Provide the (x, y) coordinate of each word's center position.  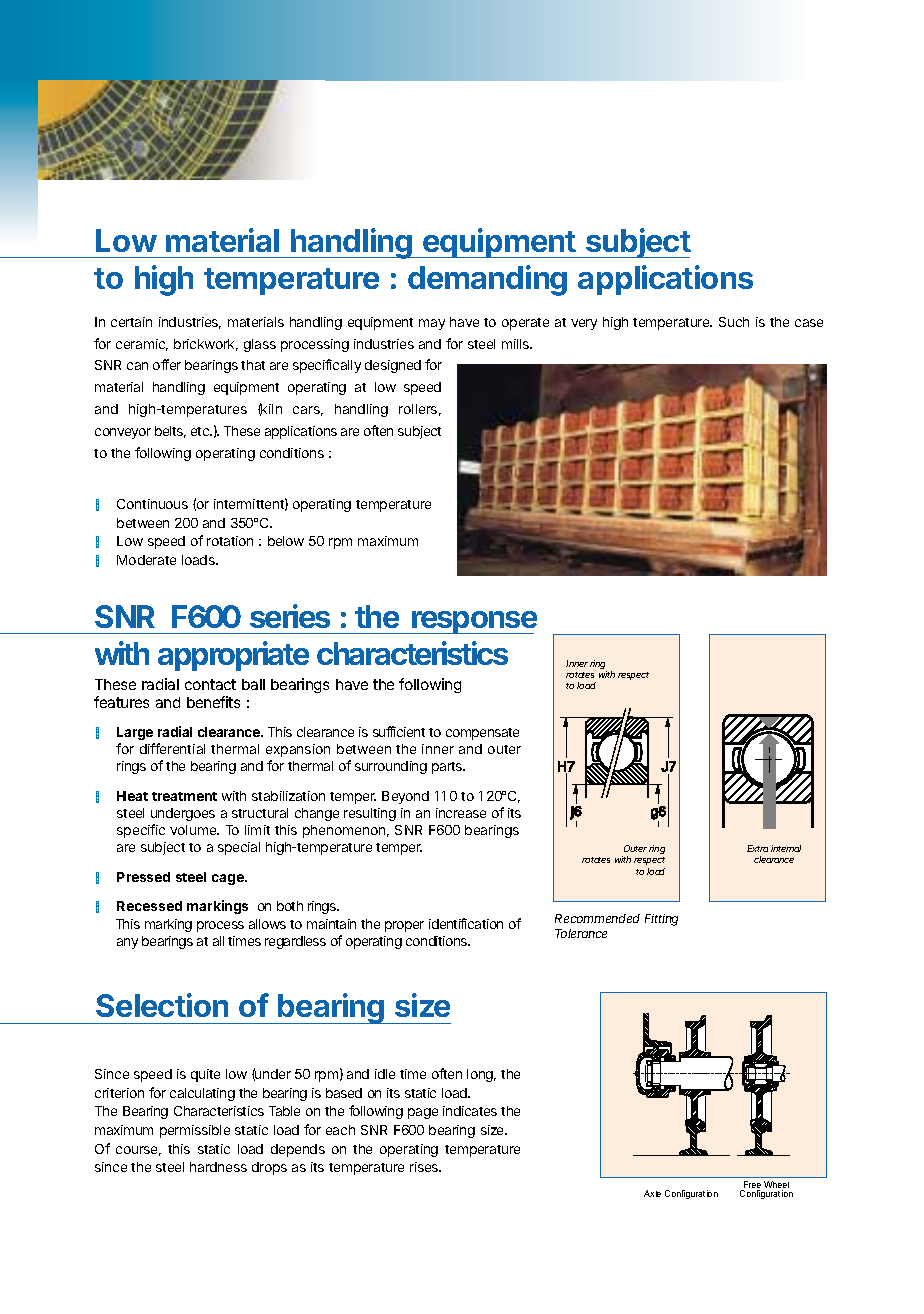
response (473, 622)
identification (466, 923)
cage (229, 879)
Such (734, 322)
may (432, 324)
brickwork (206, 345)
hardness (218, 1167)
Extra (757, 848)
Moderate (146, 560)
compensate (482, 734)
